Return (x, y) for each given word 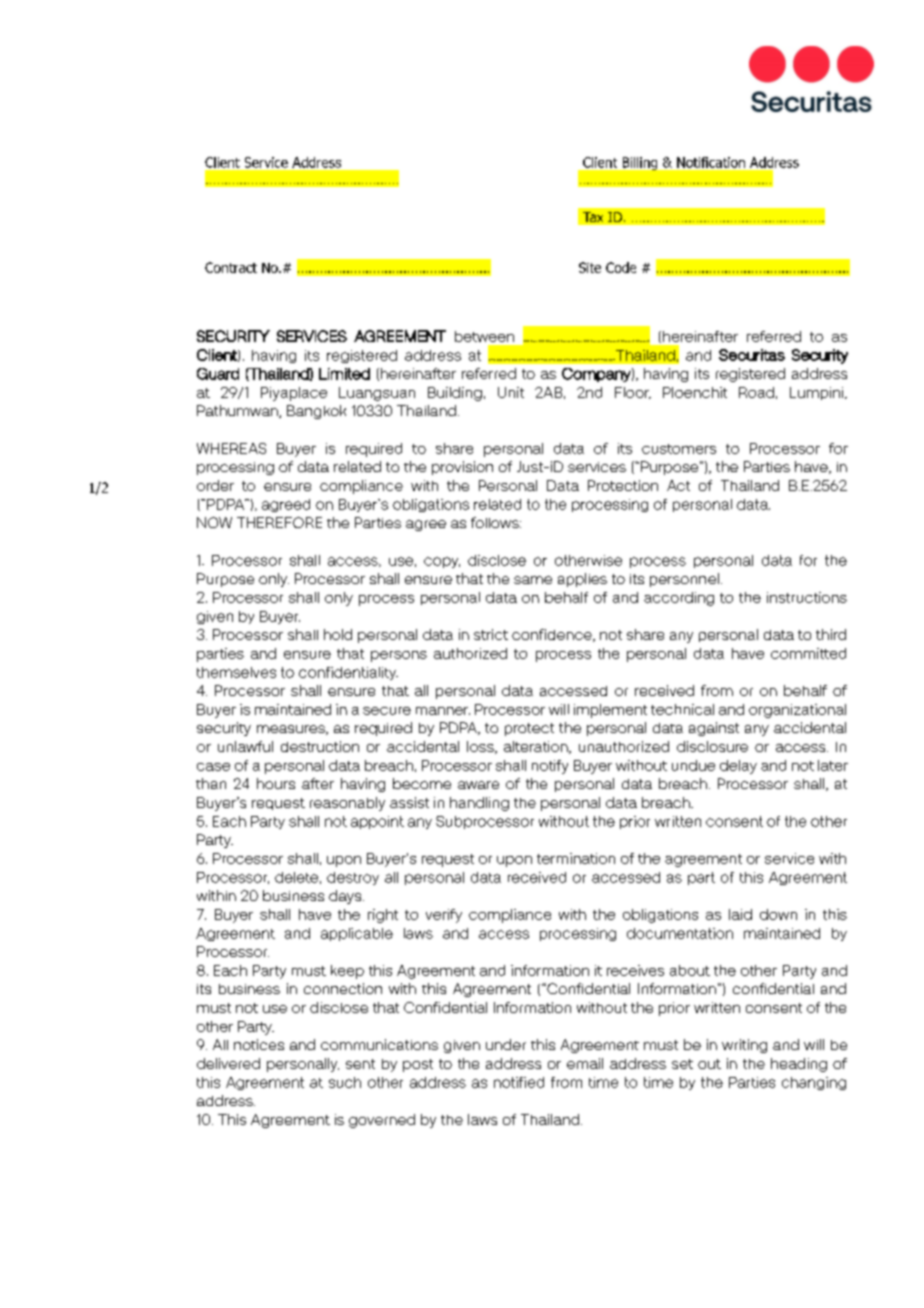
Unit (511, 392)
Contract (231, 267)
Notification (711, 162)
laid (740, 914)
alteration (537, 747)
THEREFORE (279, 522)
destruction (320, 746)
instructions (807, 597)
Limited (344, 374)
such (345, 1082)
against (714, 729)
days (346, 897)
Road (756, 392)
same (533, 580)
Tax (593, 217)
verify (444, 916)
